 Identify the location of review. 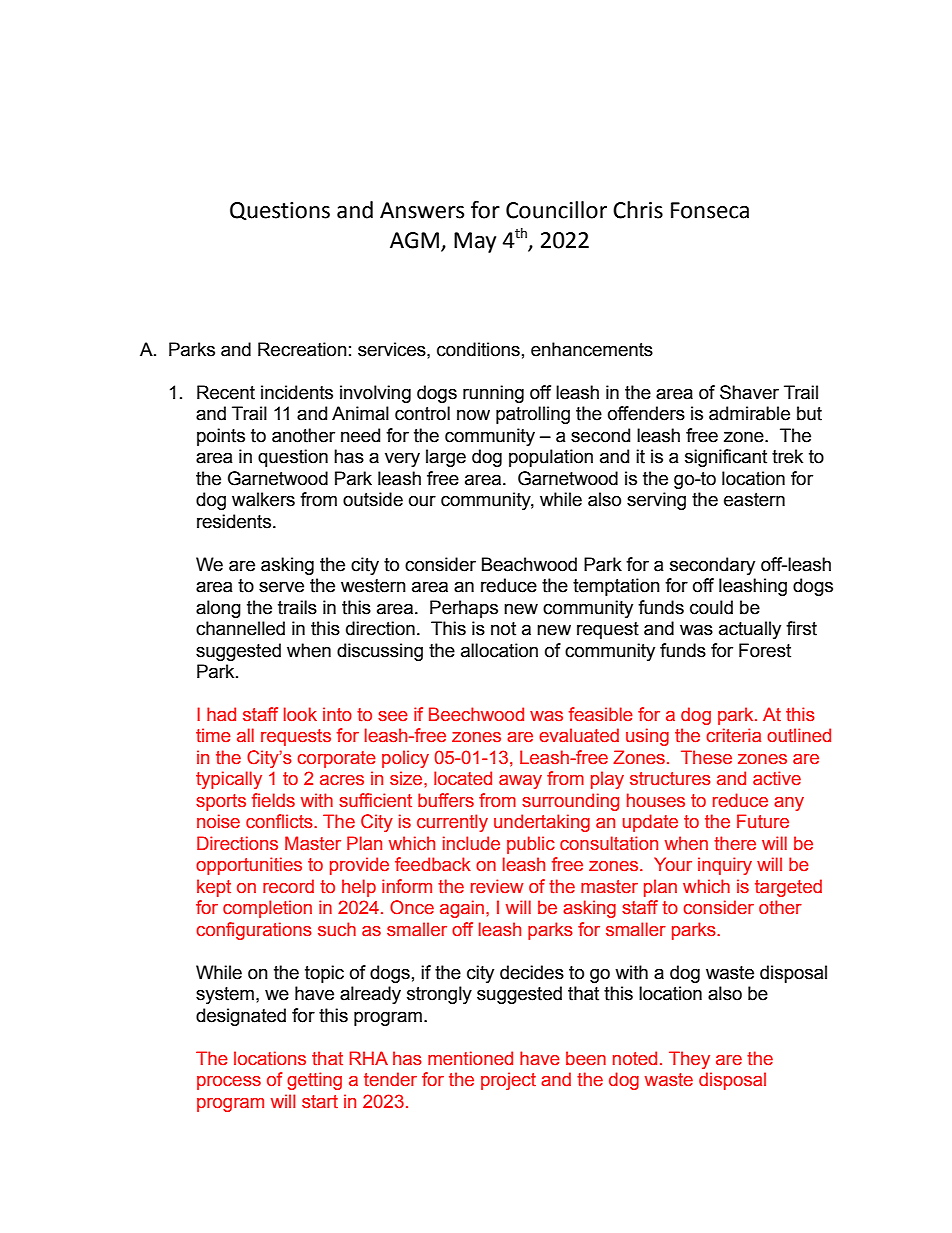
(497, 886).
